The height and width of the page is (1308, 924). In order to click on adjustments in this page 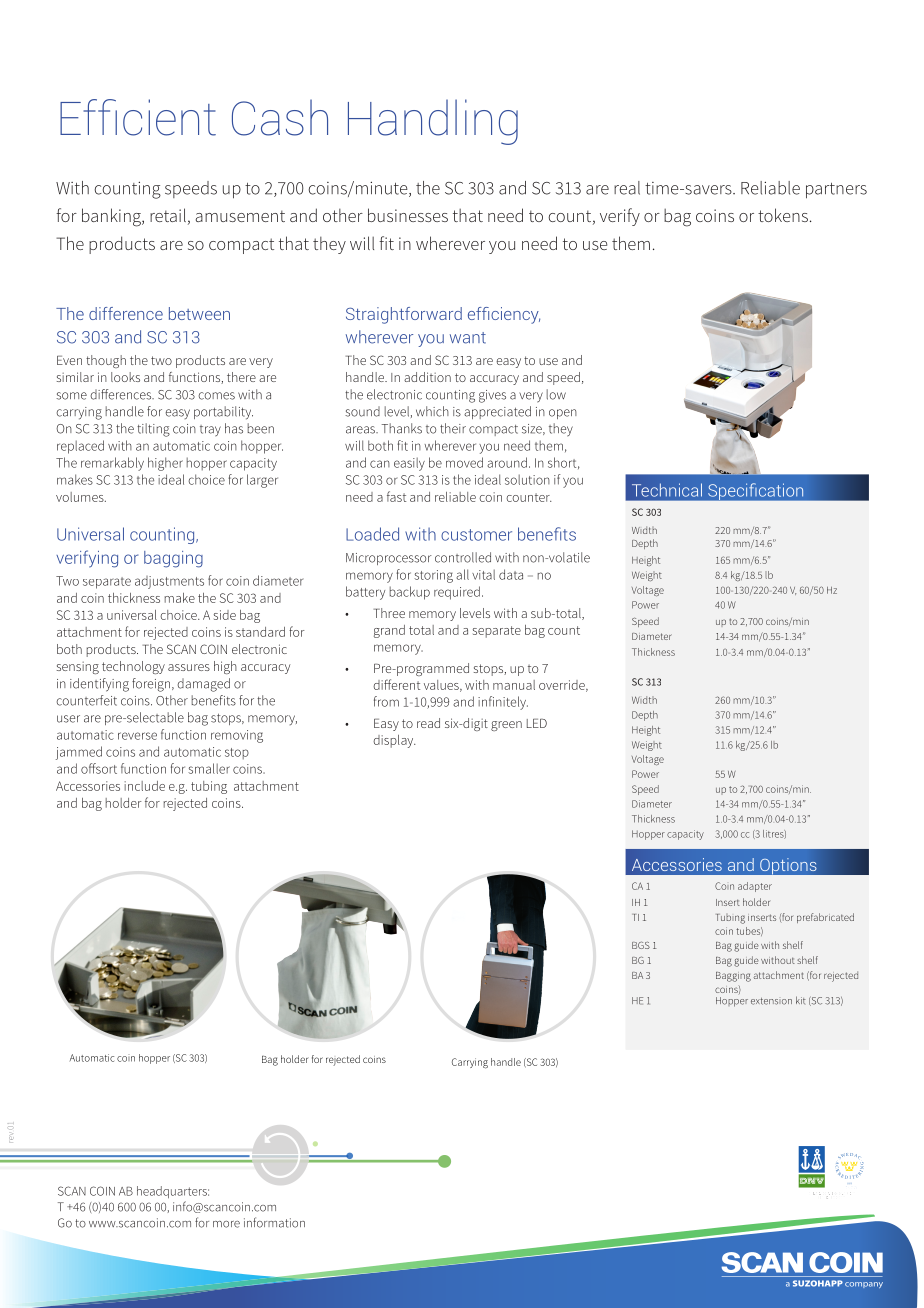, I will do `click(169, 582)`.
